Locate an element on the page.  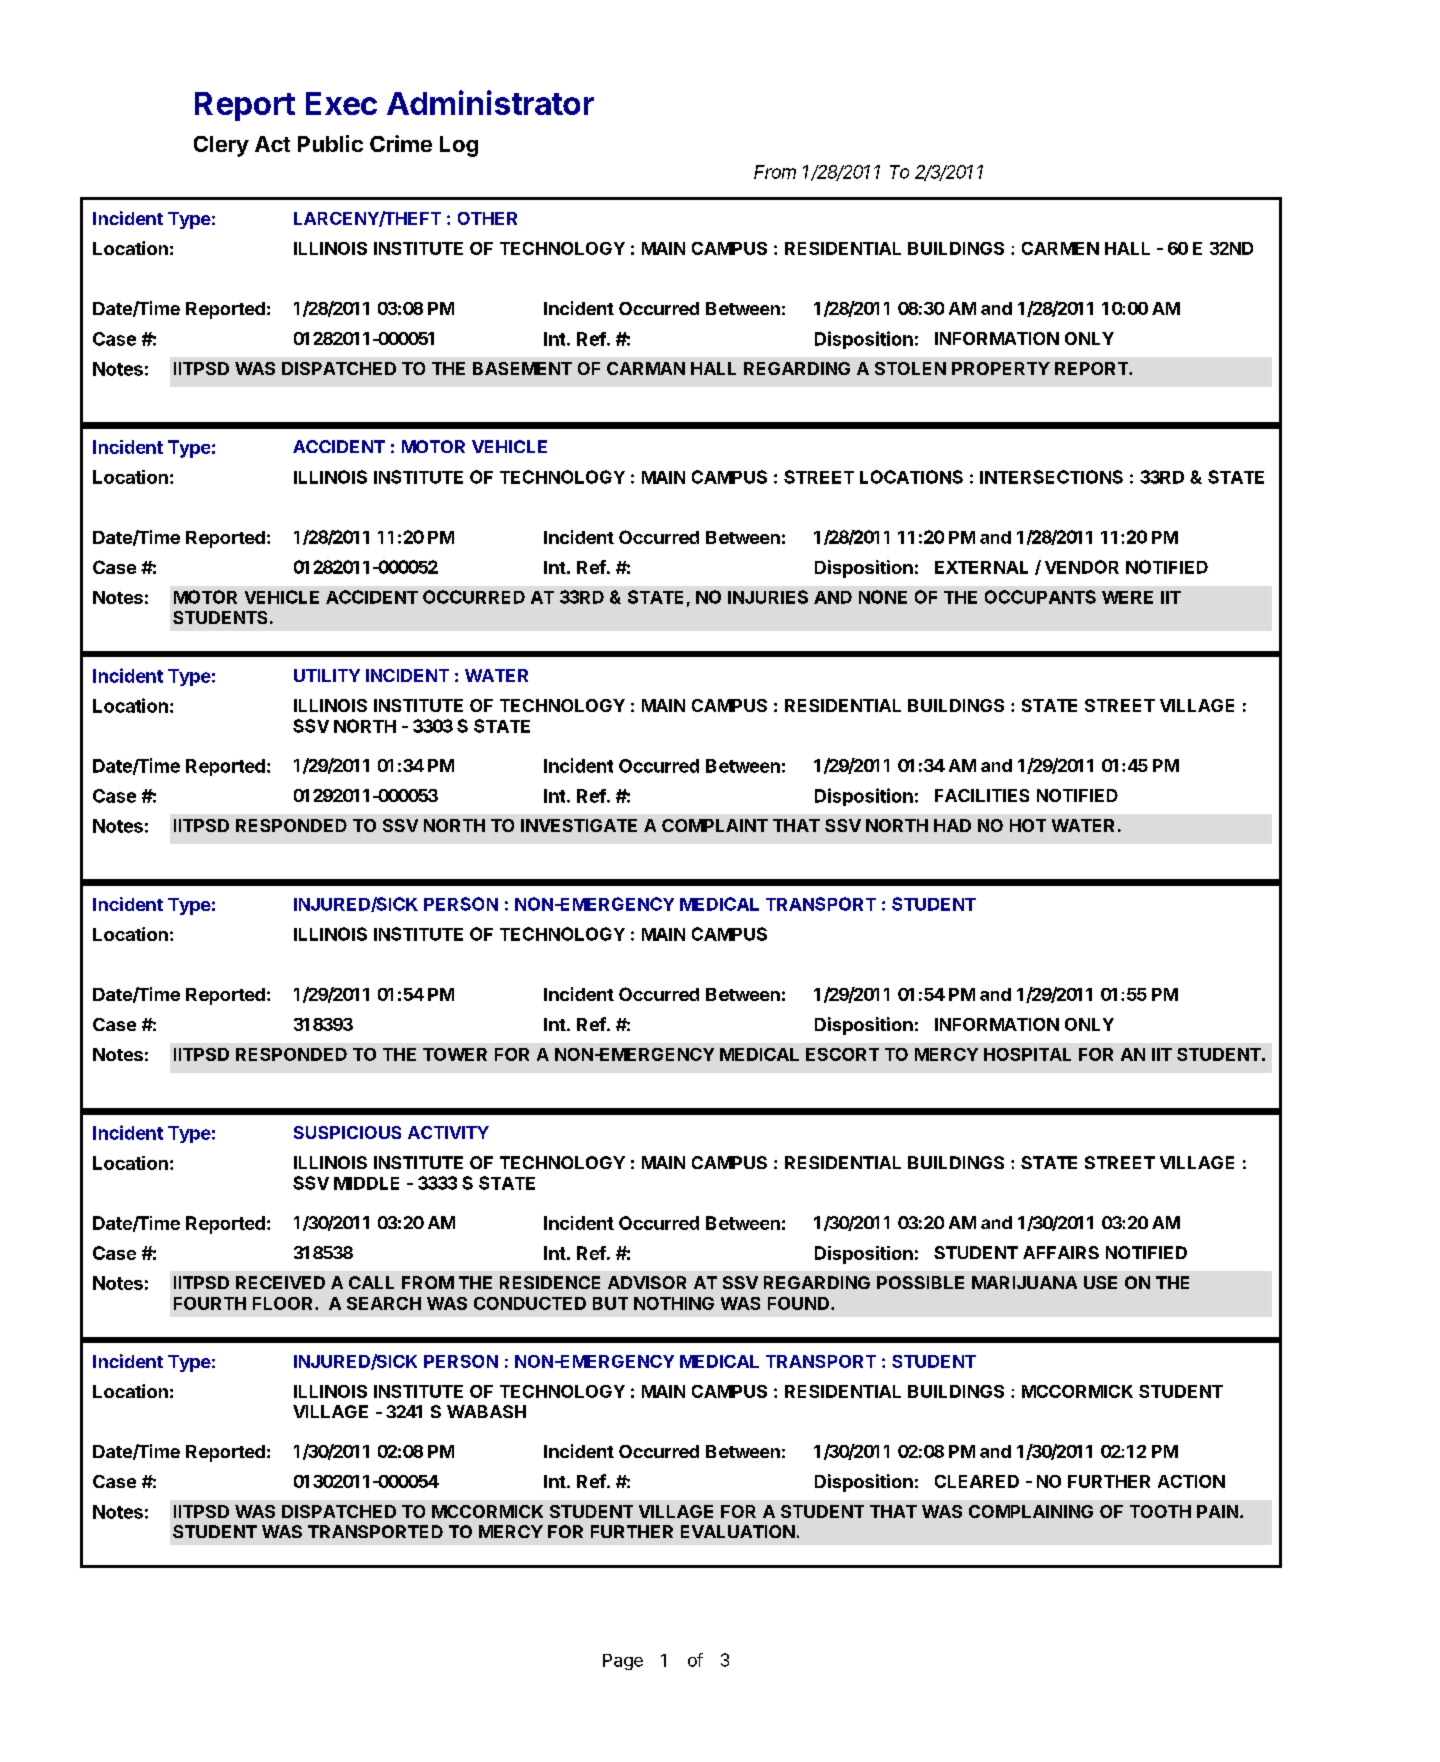
COMPLAINT is located at coordinates (715, 825).
